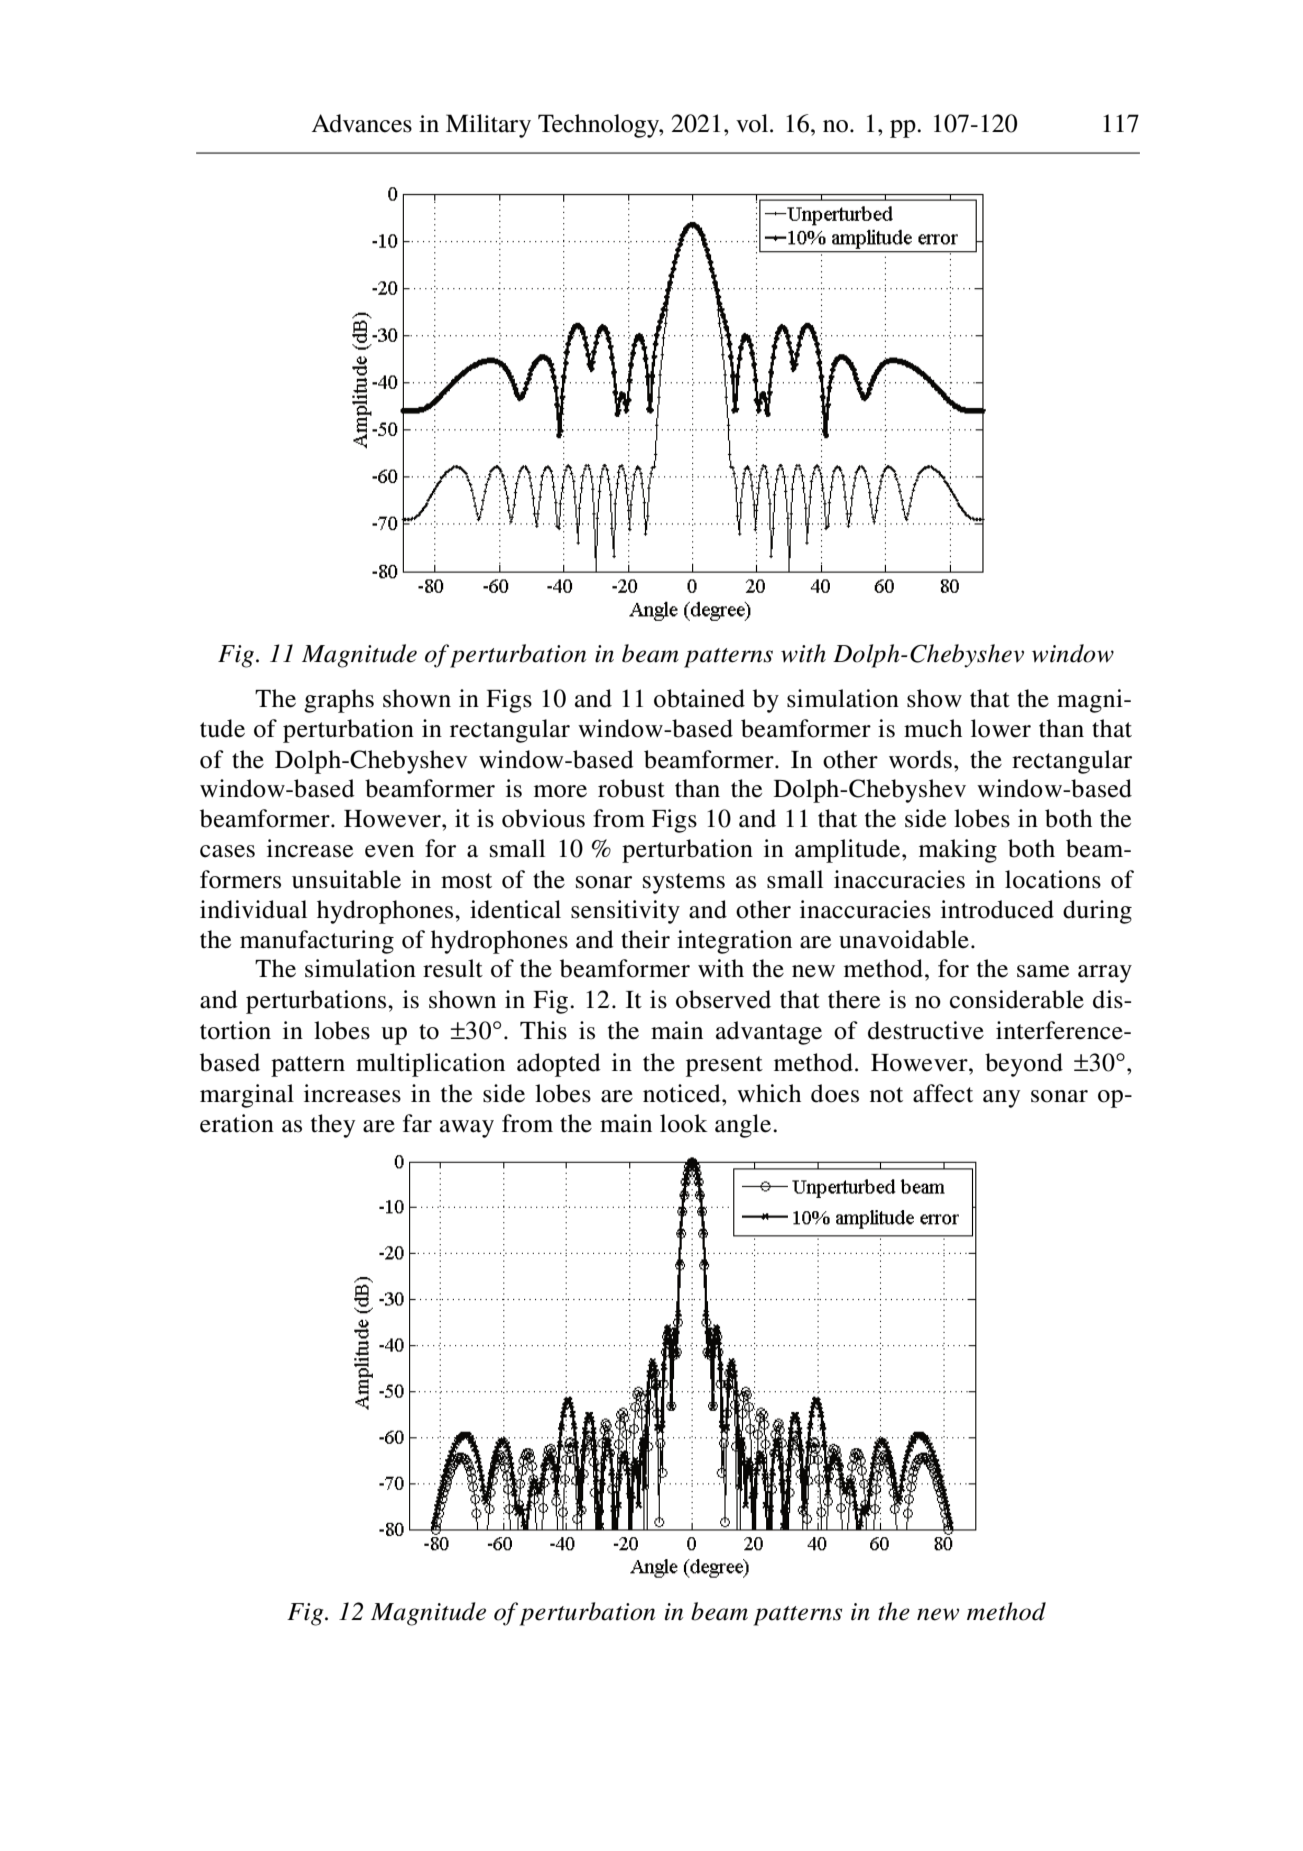  What do you see at coordinates (753, 123) in the screenshot?
I see `vol` at bounding box center [753, 123].
